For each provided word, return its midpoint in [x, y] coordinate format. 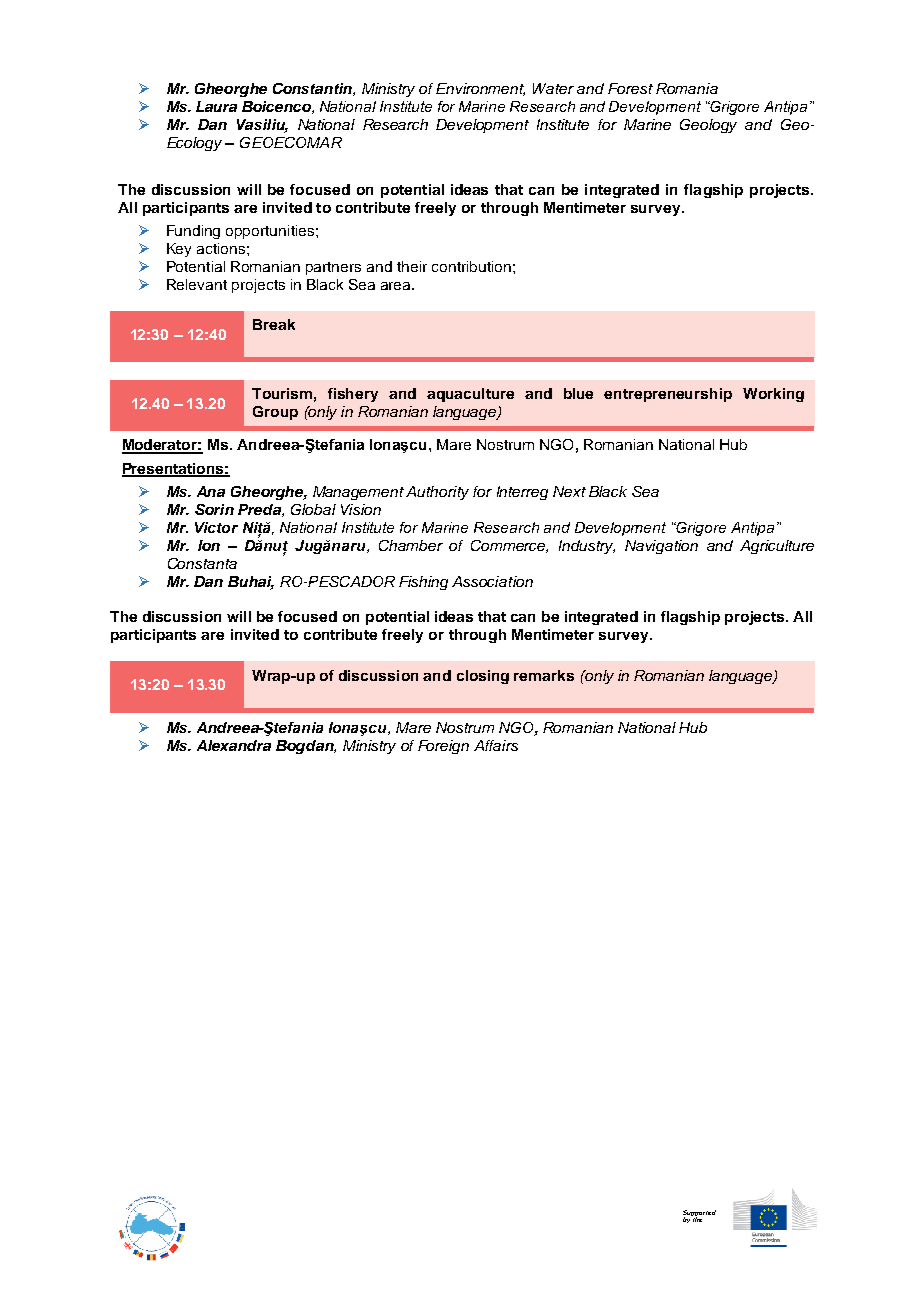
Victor [216, 527]
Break [274, 324]
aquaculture [470, 395]
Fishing [423, 583]
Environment [480, 89]
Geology [708, 126]
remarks [544, 675]
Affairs [496, 745]
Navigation [661, 547]
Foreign [443, 747]
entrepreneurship [668, 395]
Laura [216, 106]
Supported [699, 1214]
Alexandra [234, 745]
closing [483, 677]
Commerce [509, 546]
